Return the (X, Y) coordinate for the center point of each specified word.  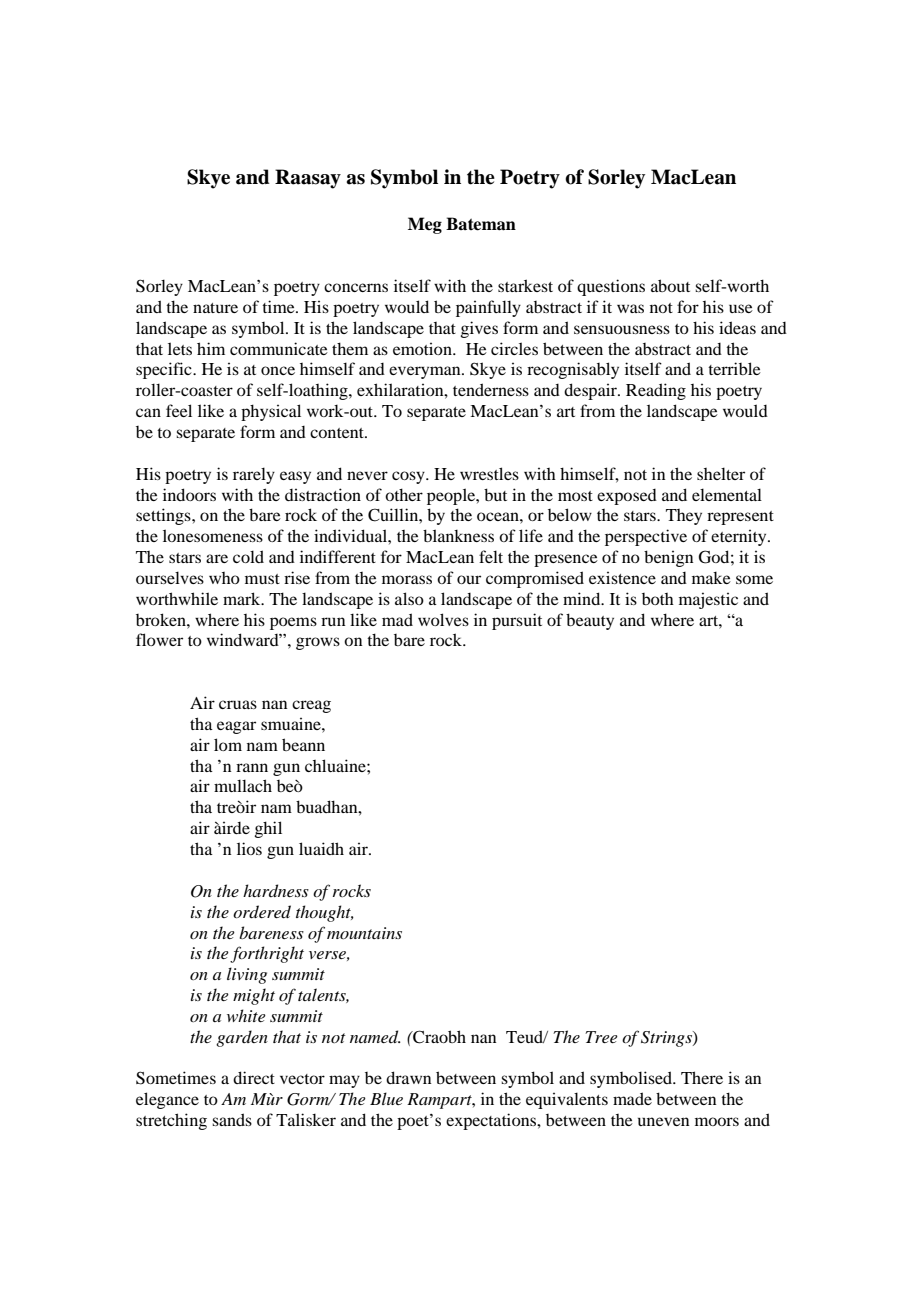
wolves (443, 619)
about (670, 285)
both (658, 599)
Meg (425, 225)
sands (232, 1119)
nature (215, 308)
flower (159, 639)
